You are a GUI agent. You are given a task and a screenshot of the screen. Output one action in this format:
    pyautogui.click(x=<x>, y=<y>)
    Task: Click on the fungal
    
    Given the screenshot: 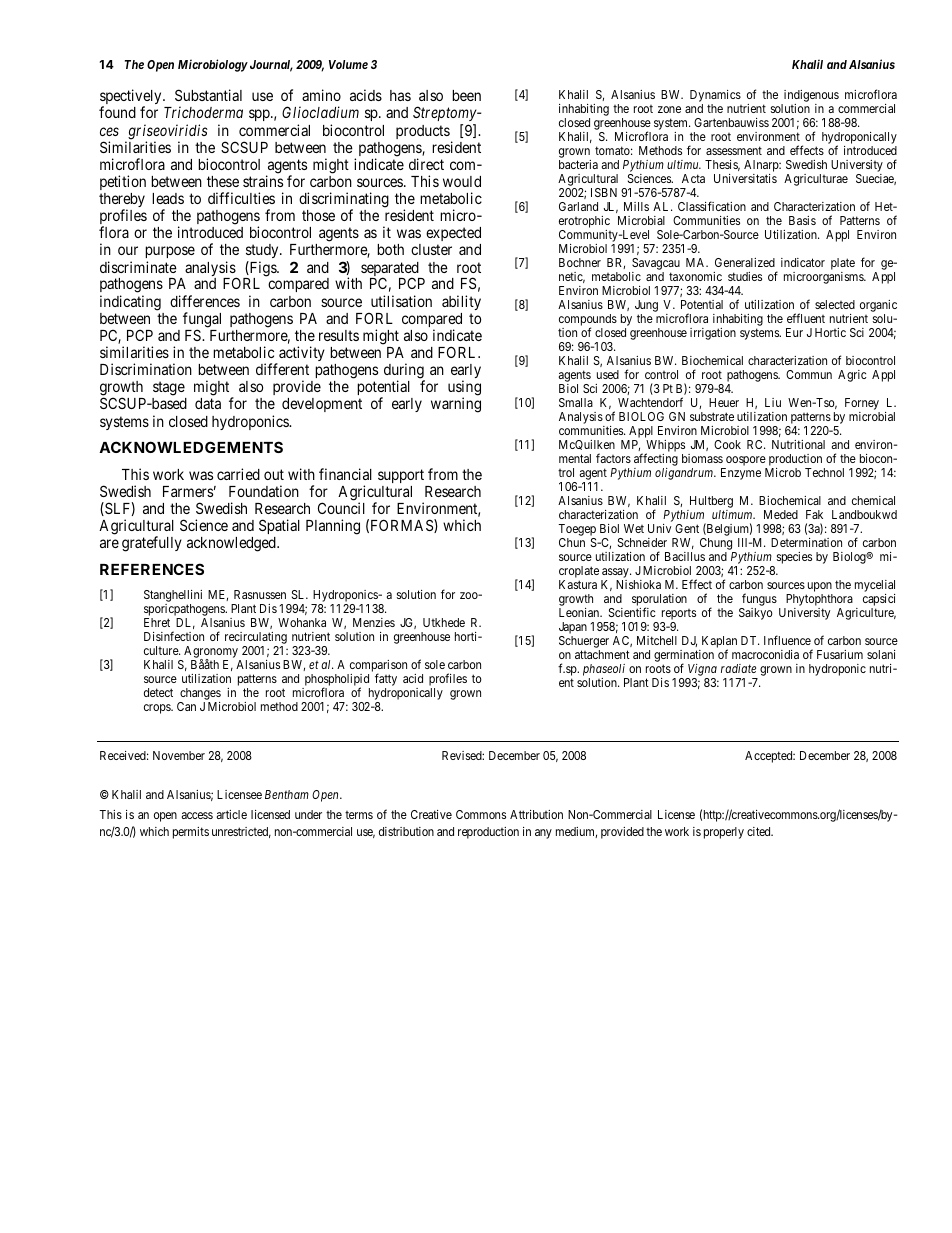 What is the action you would take?
    pyautogui.click(x=202, y=321)
